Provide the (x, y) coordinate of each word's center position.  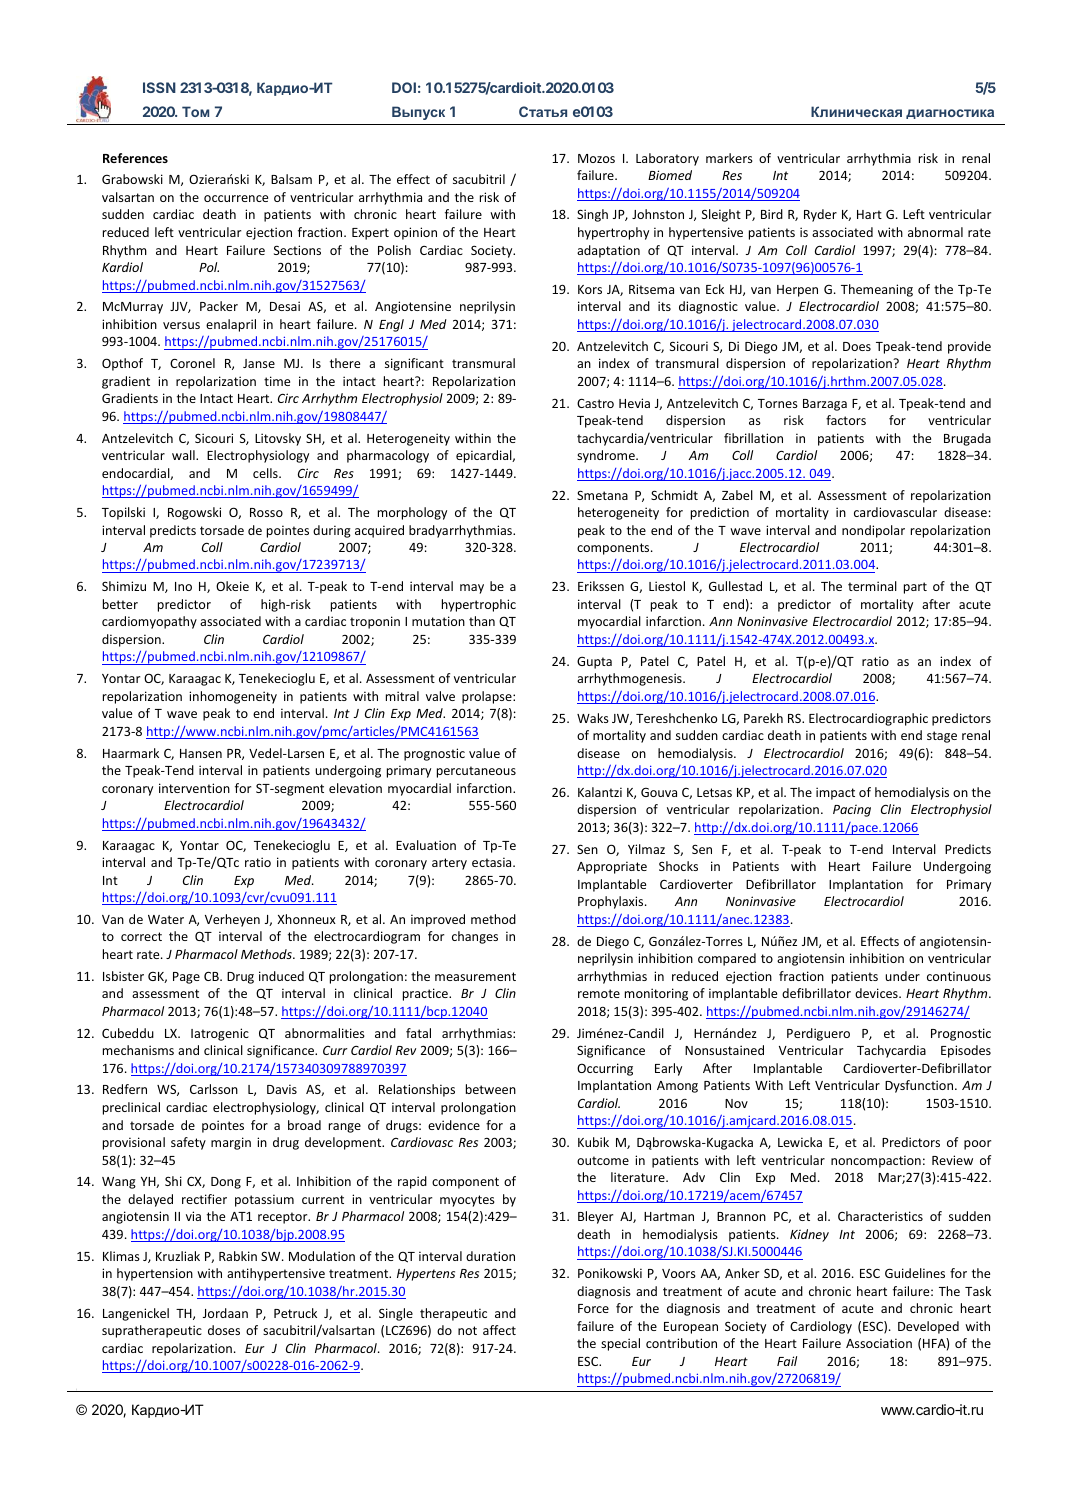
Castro (595, 403)
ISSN (159, 87)
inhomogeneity (233, 697)
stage (942, 737)
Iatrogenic (220, 1034)
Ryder (820, 215)
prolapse (488, 697)
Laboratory (667, 159)
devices (877, 993)
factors (846, 420)
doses (224, 1330)
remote (599, 993)
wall (184, 455)
